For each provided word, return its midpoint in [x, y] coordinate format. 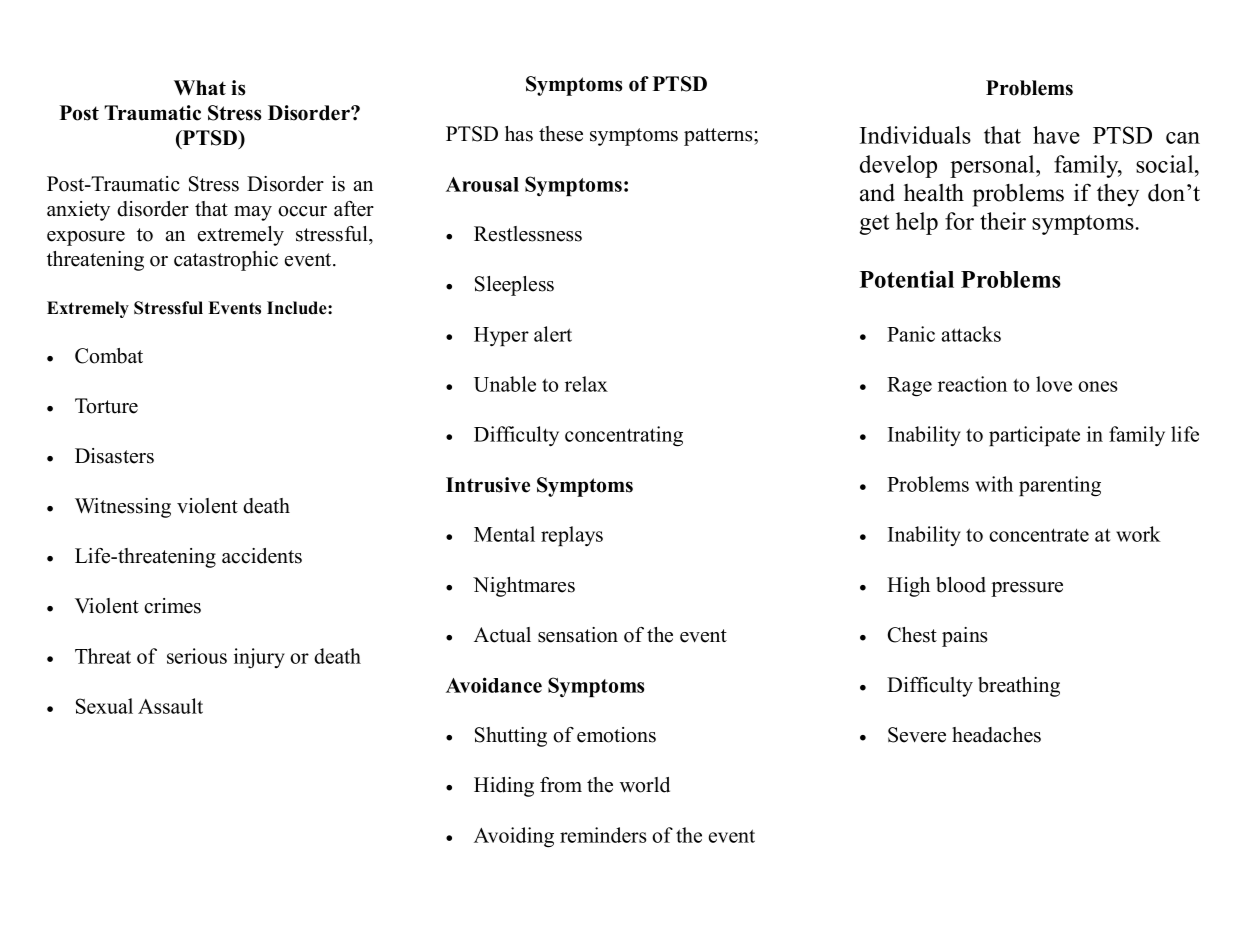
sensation [578, 635]
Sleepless [514, 286]
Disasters [114, 456]
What [200, 87]
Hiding [504, 787]
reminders [603, 835]
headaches [996, 735]
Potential [907, 279]
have [1056, 135]
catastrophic [226, 261]
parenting [1060, 486]
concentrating [624, 436]
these [561, 134]
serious [197, 656]
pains [965, 637]
